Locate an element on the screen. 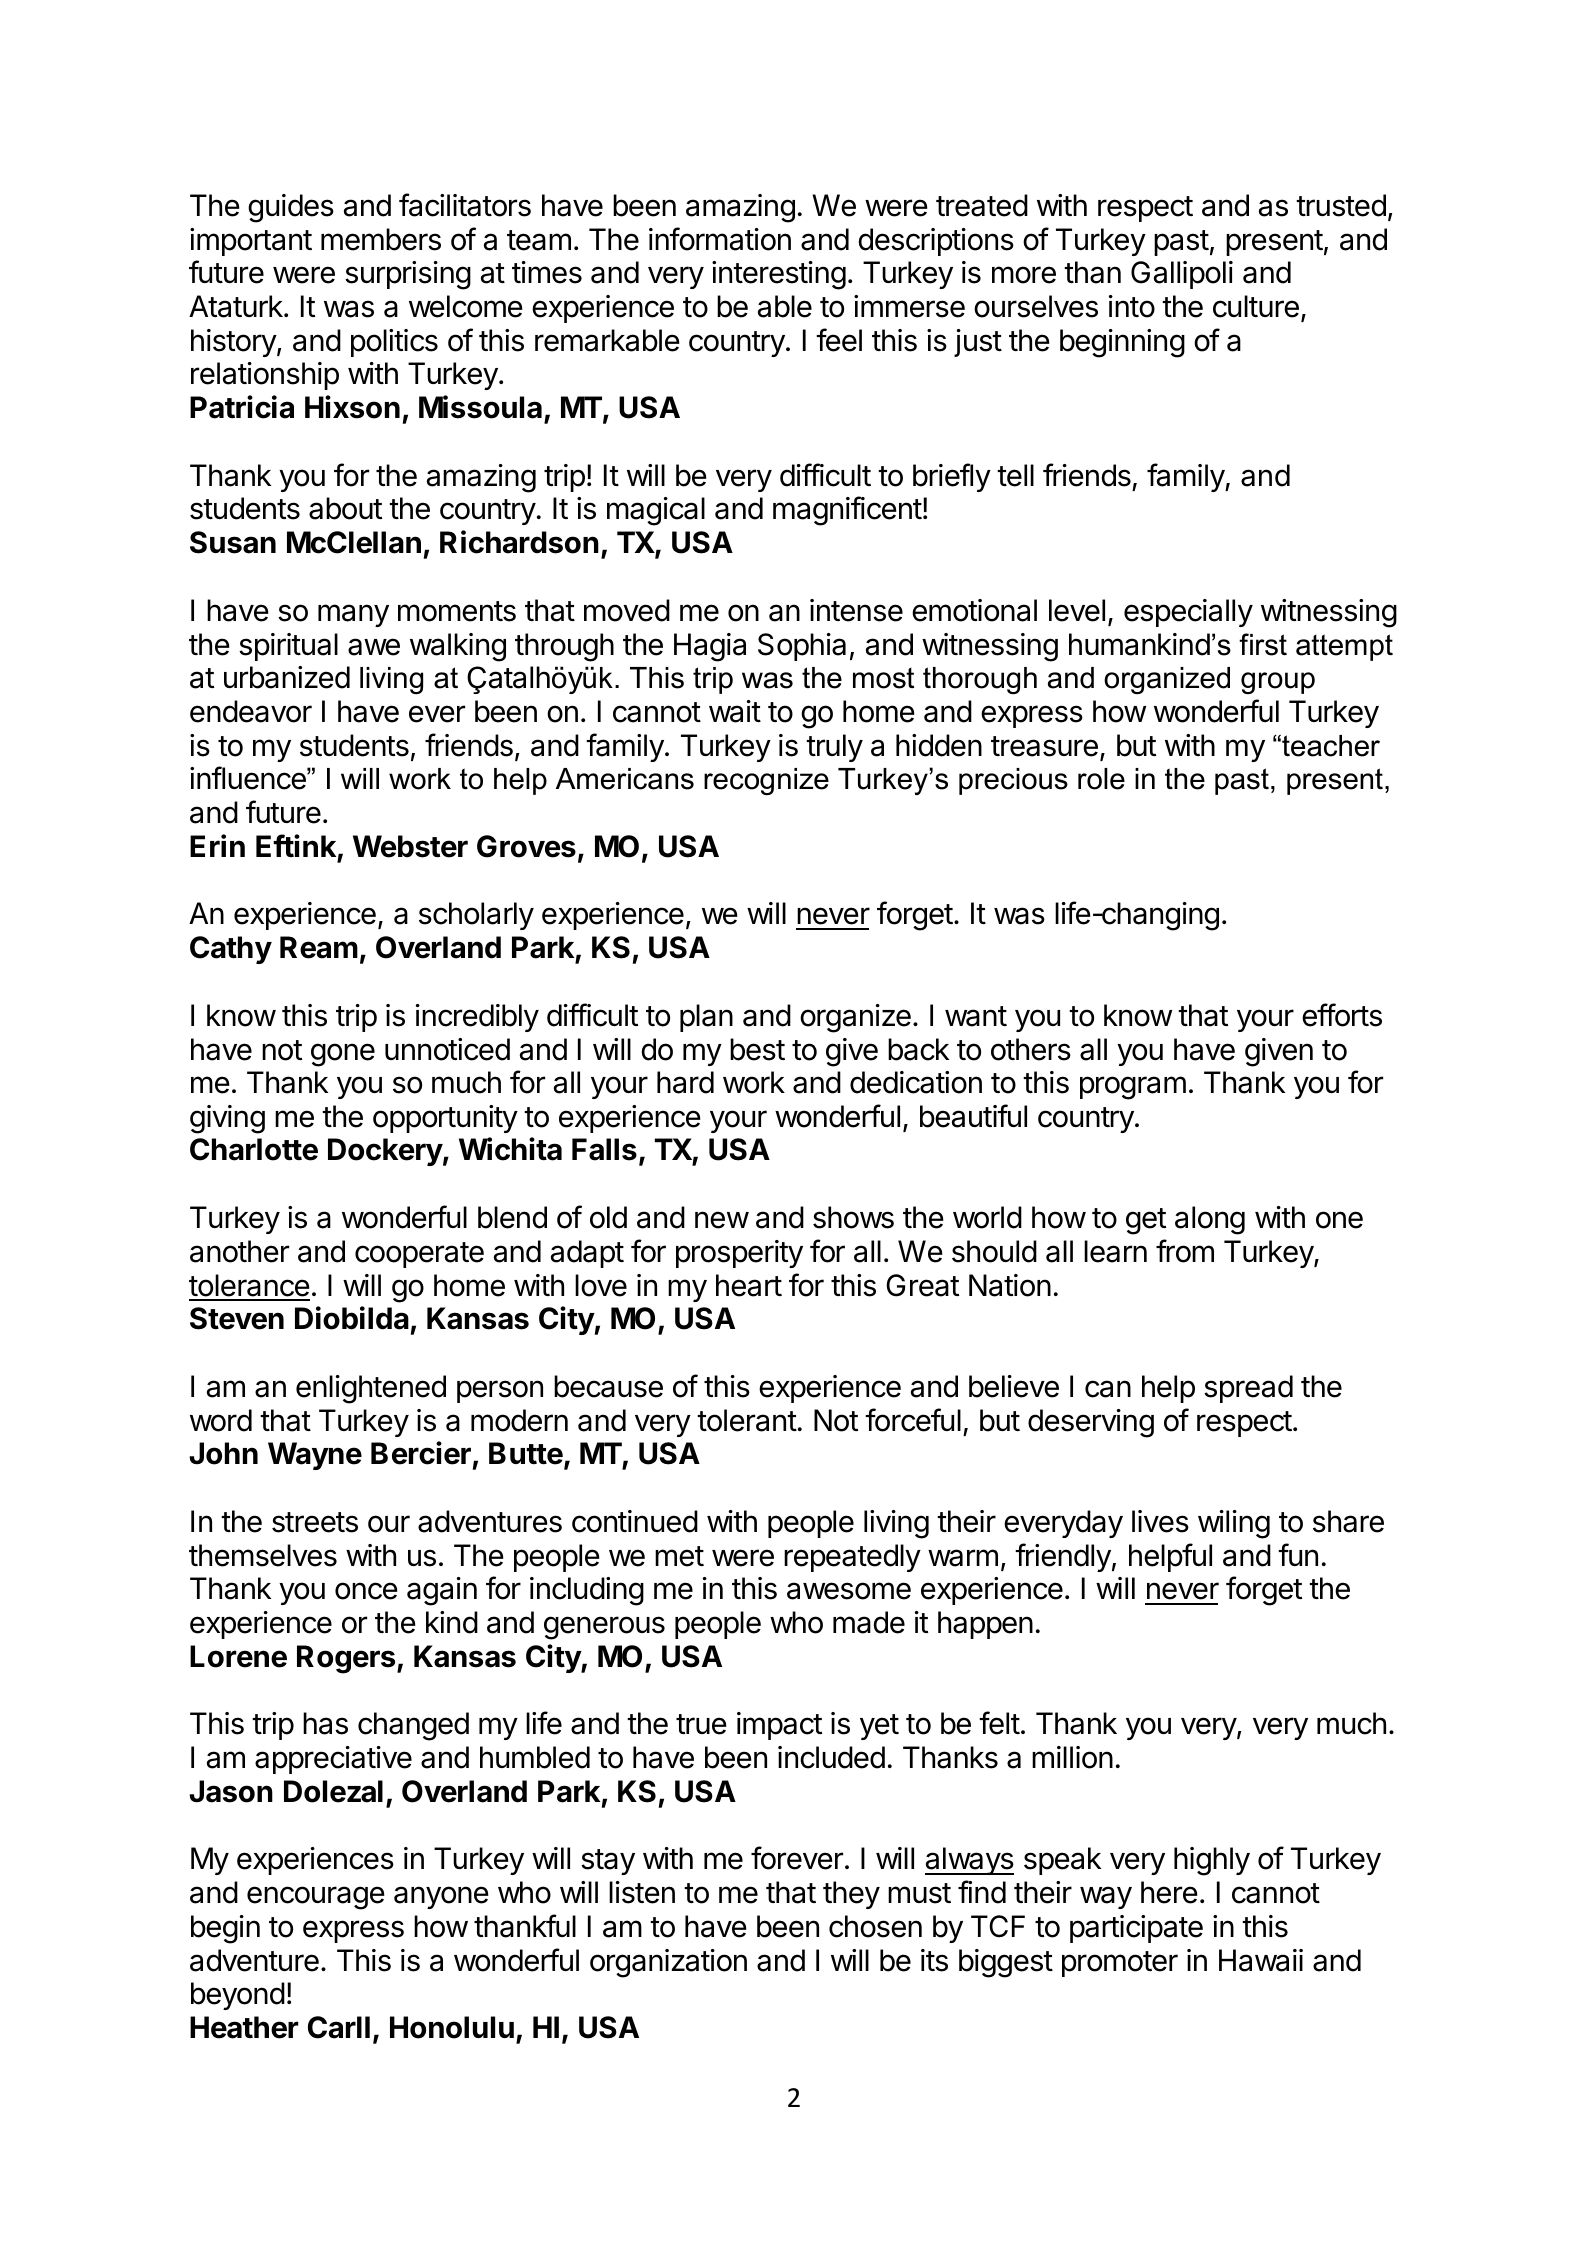 This screenshot has height=2246, width=1588. urbanized is located at coordinates (287, 677).
